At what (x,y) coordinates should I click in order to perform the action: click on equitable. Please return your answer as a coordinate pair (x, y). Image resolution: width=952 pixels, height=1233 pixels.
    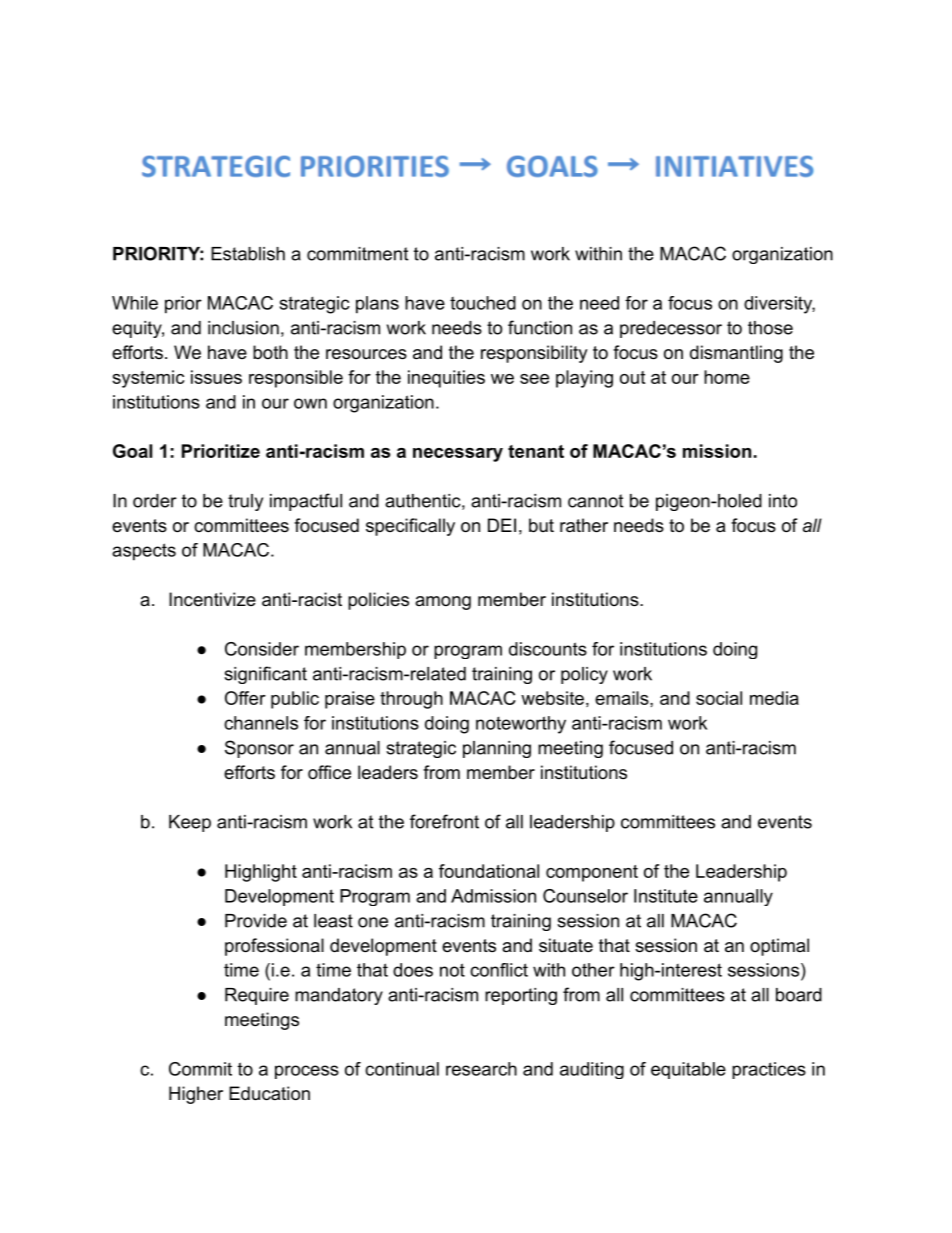
    Looking at the image, I should click on (688, 1070).
